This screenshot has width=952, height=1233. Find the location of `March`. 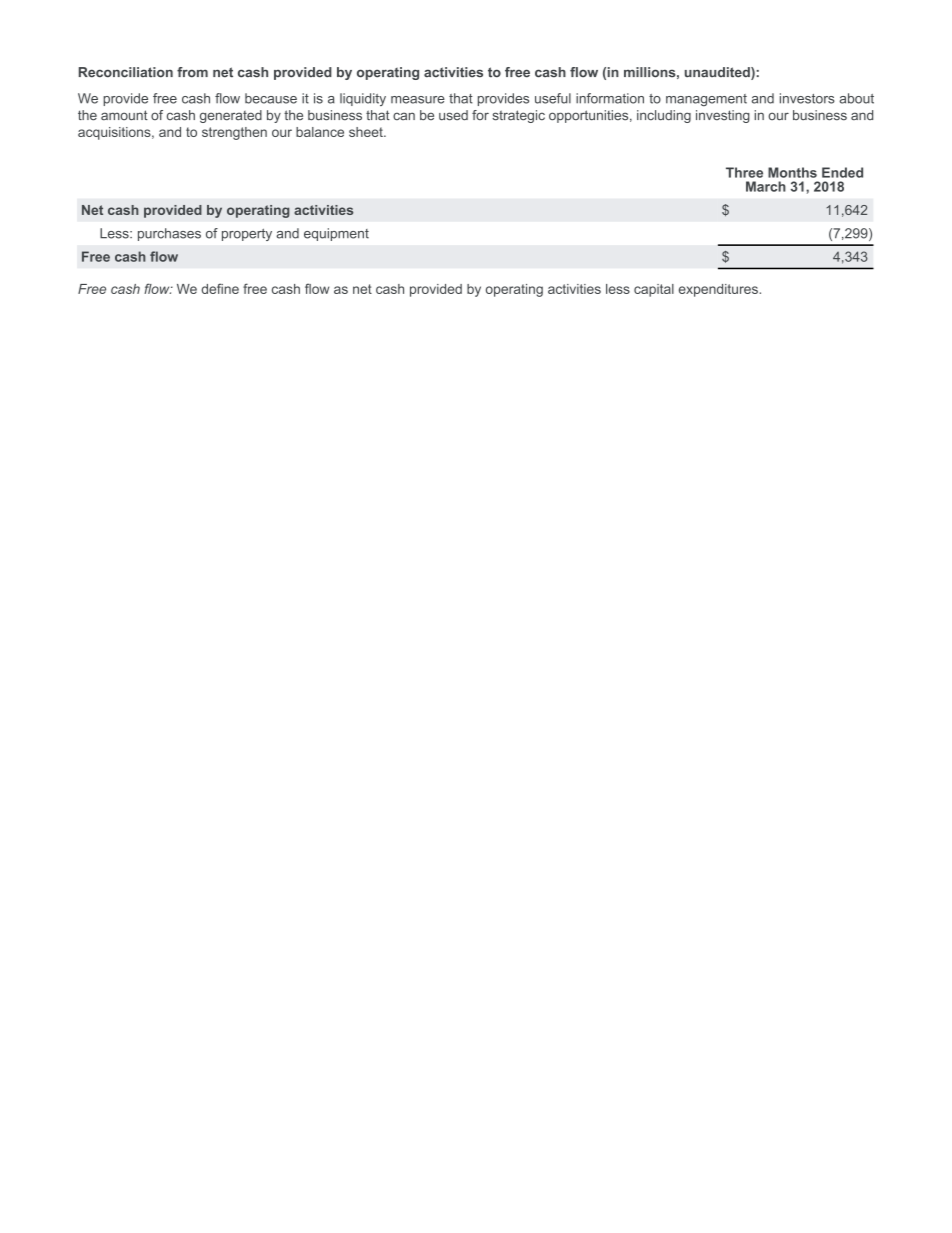

March is located at coordinates (766, 186).
